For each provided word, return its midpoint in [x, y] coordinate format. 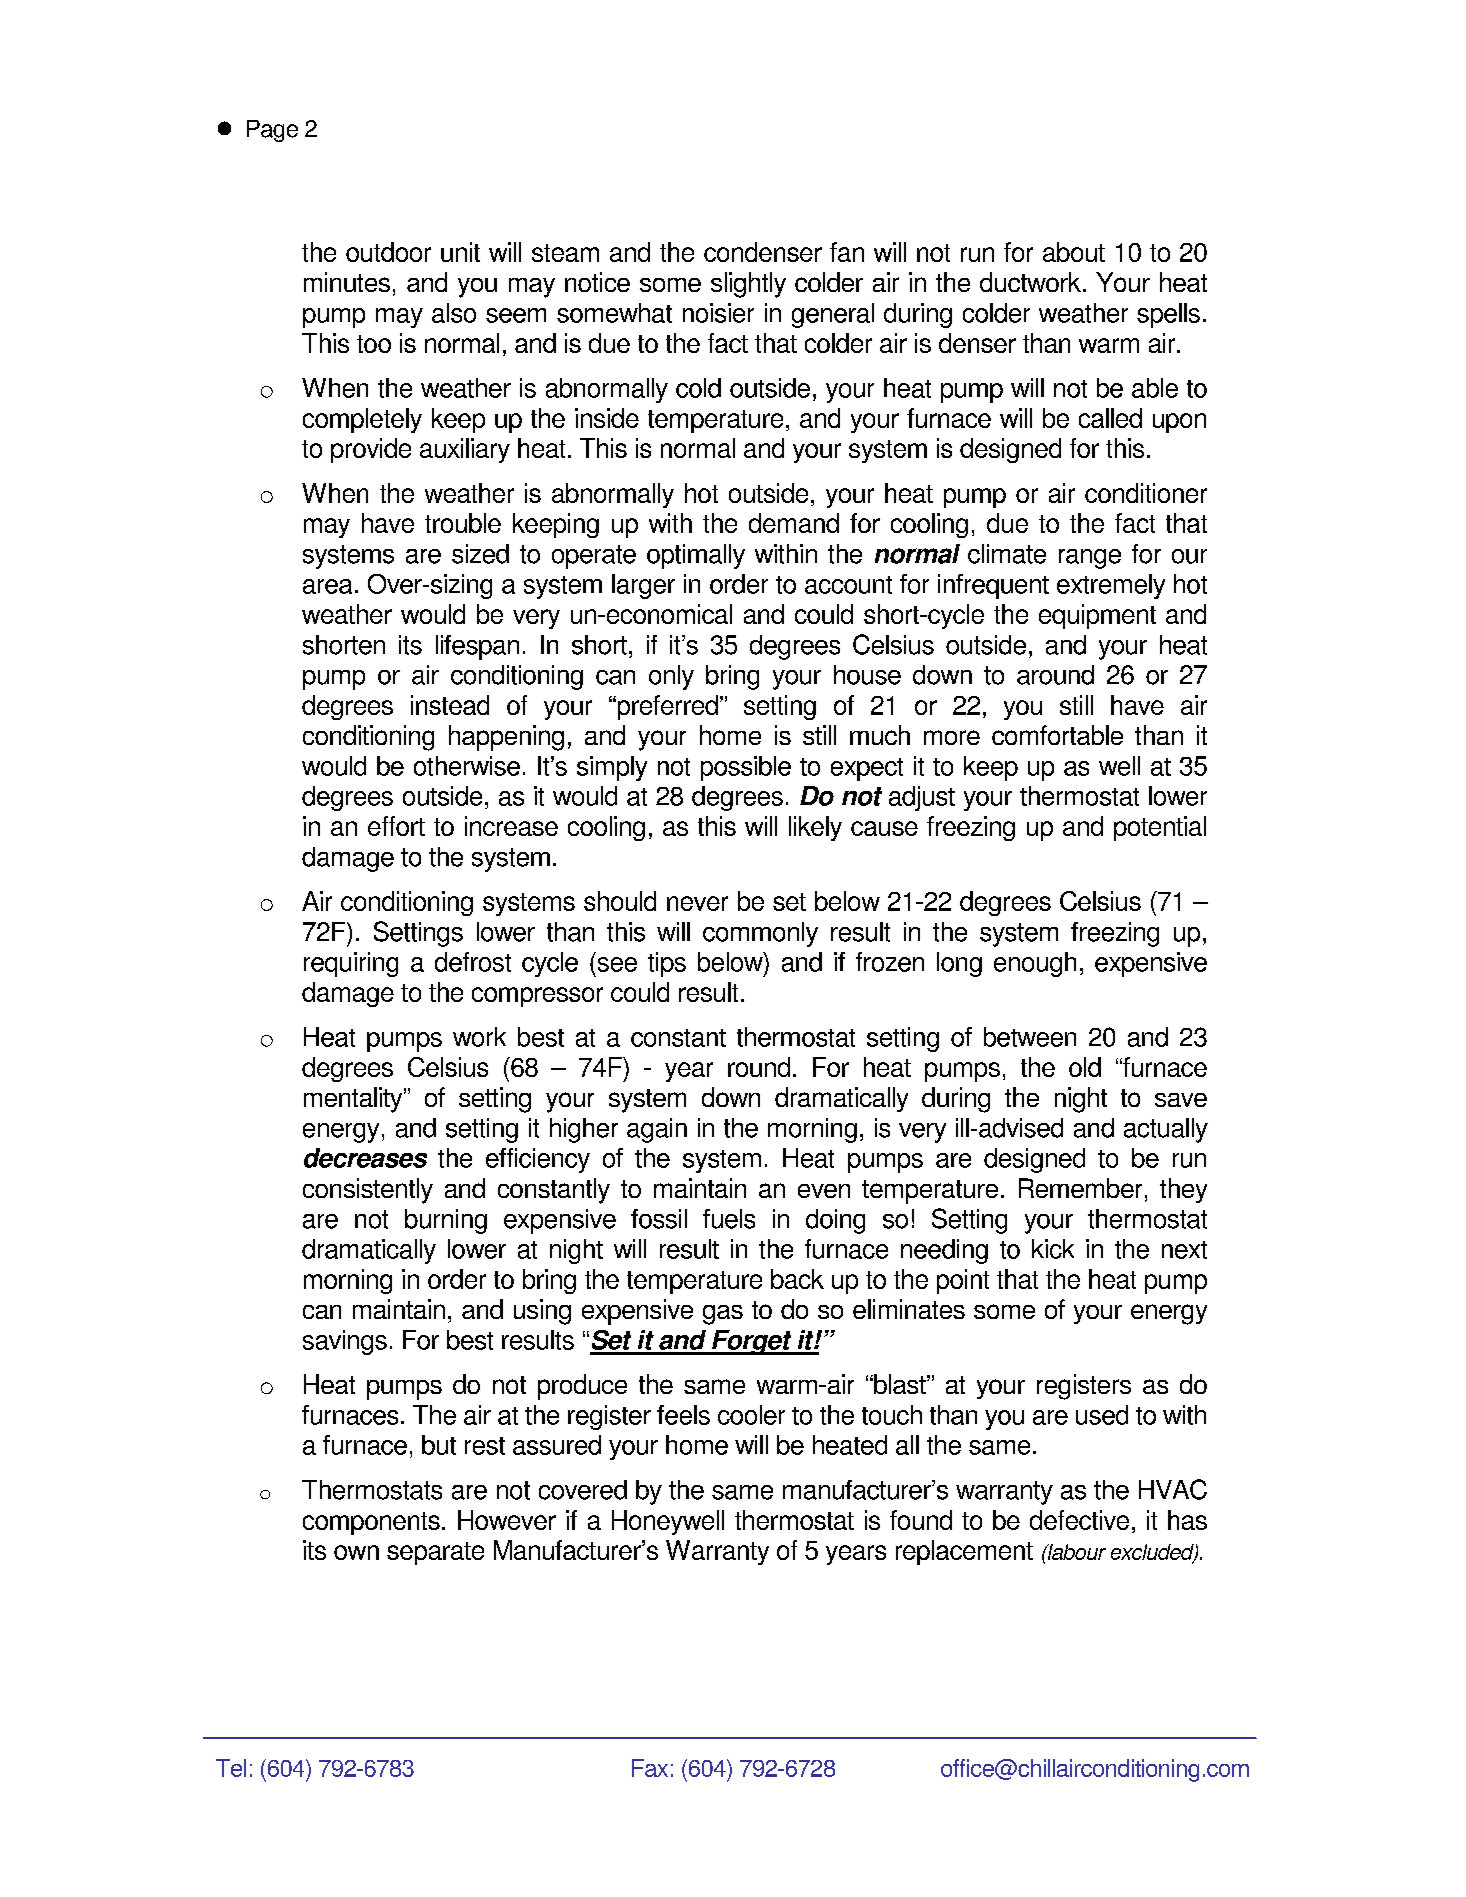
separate [435, 1553]
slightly [748, 285]
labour [1075, 1552]
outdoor [388, 252]
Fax [650, 1768]
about [1074, 252]
